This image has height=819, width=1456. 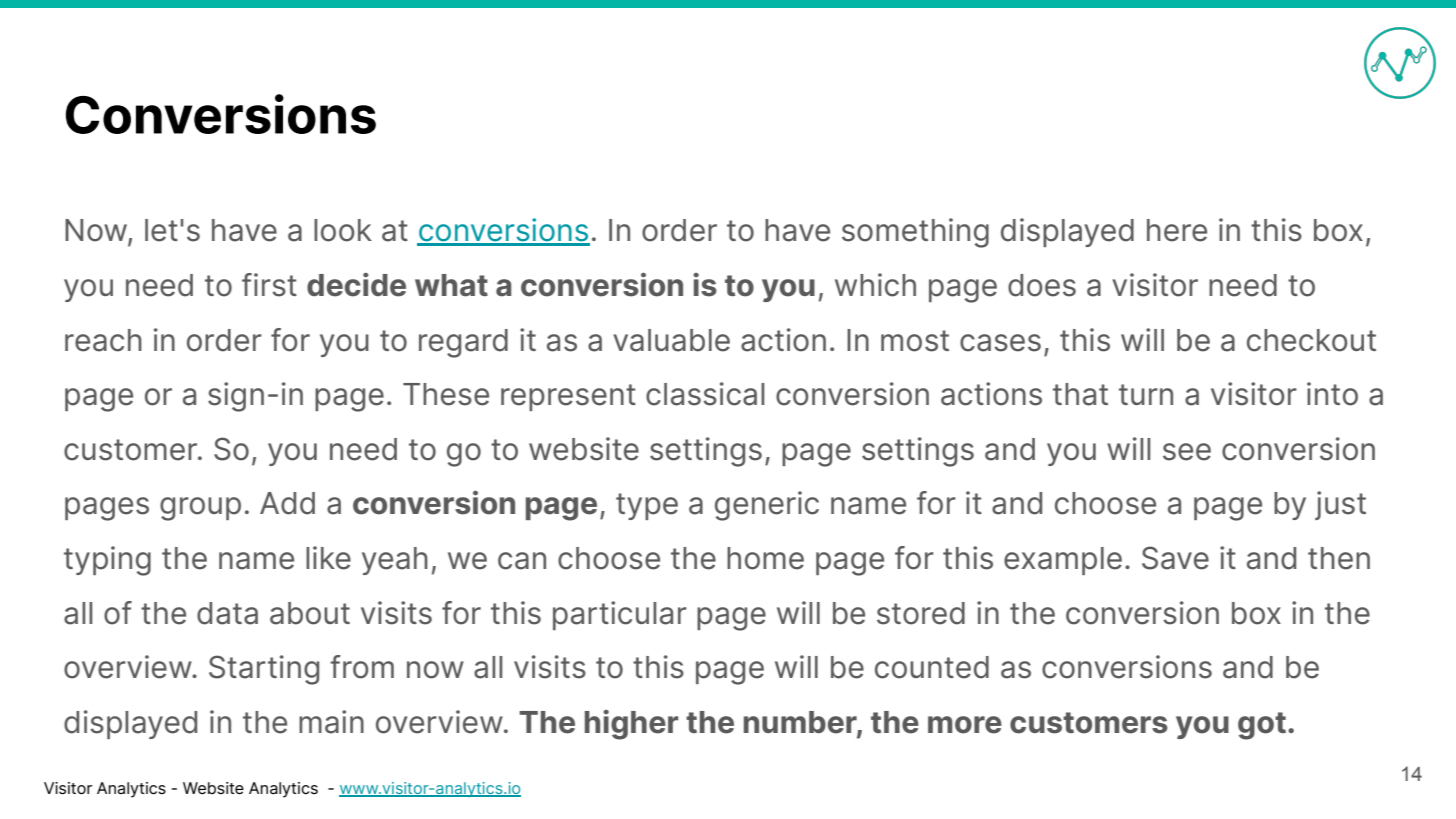 What do you see at coordinates (1175, 558) in the image?
I see `Save` at bounding box center [1175, 558].
